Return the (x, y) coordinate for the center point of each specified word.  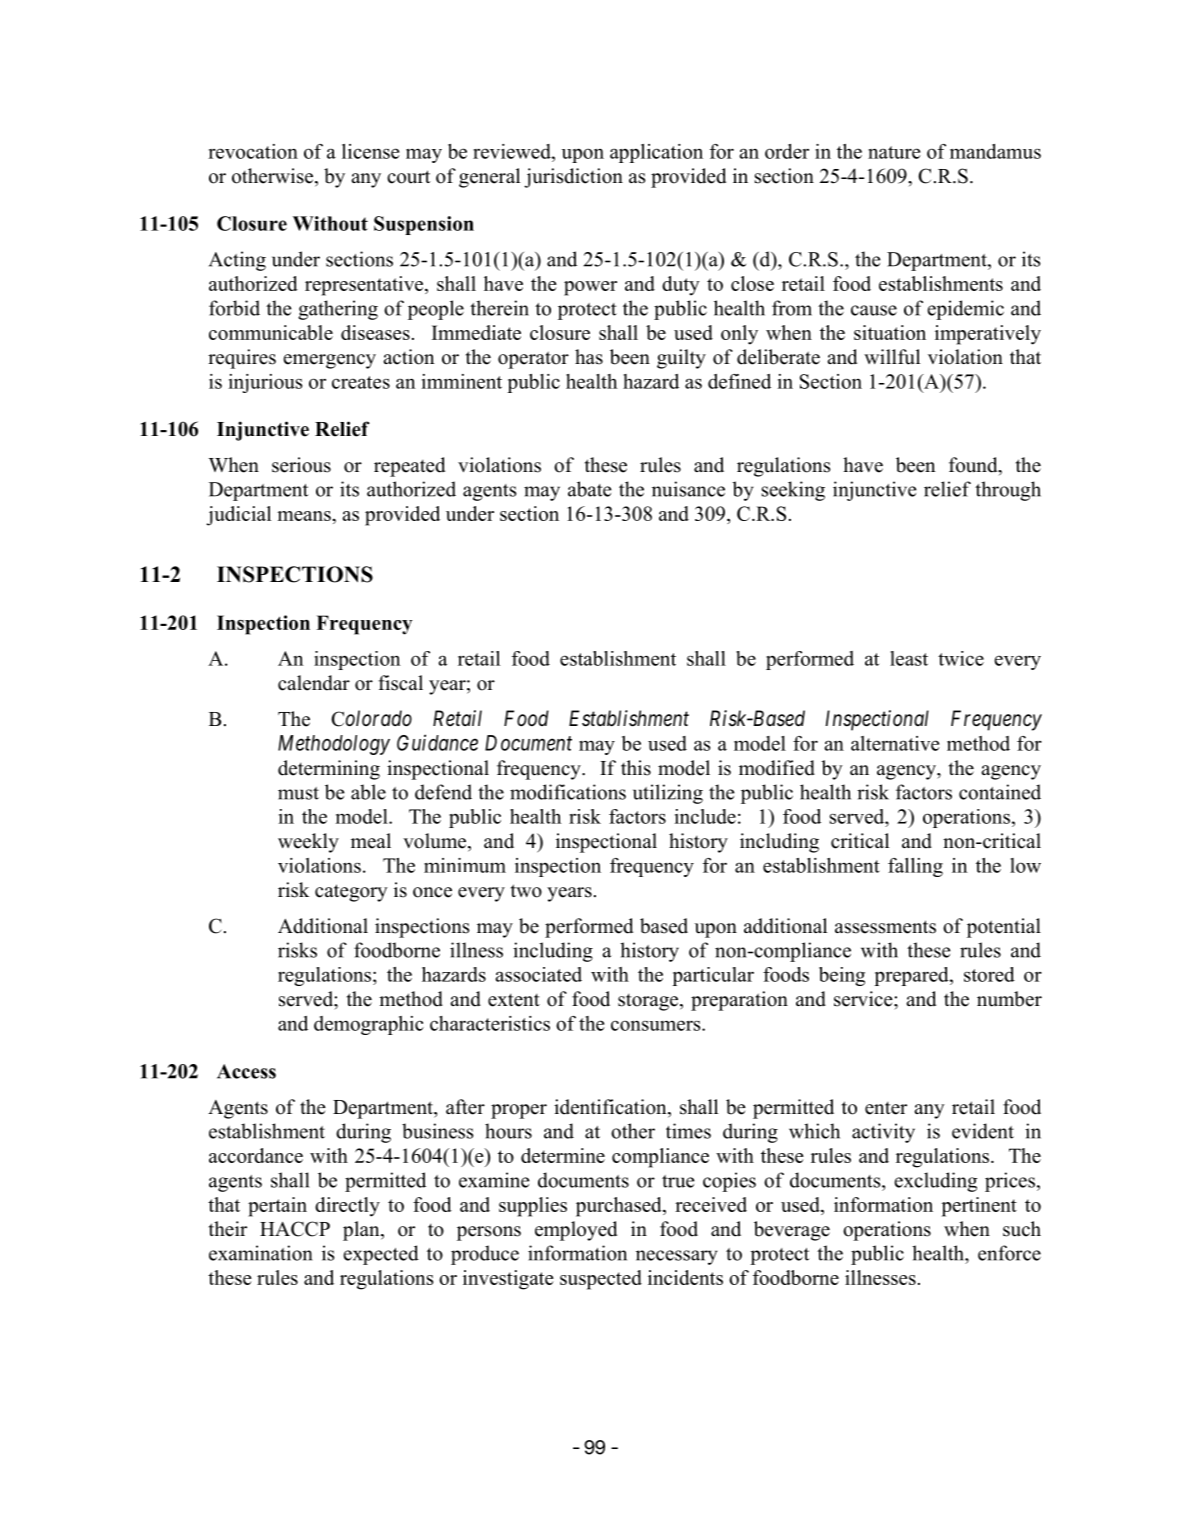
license (370, 151)
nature (894, 152)
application (656, 153)
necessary (677, 1257)
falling (915, 867)
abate (590, 489)
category (351, 893)
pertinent (979, 1207)
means (305, 516)
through (1008, 491)
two (526, 891)
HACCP (295, 1229)
